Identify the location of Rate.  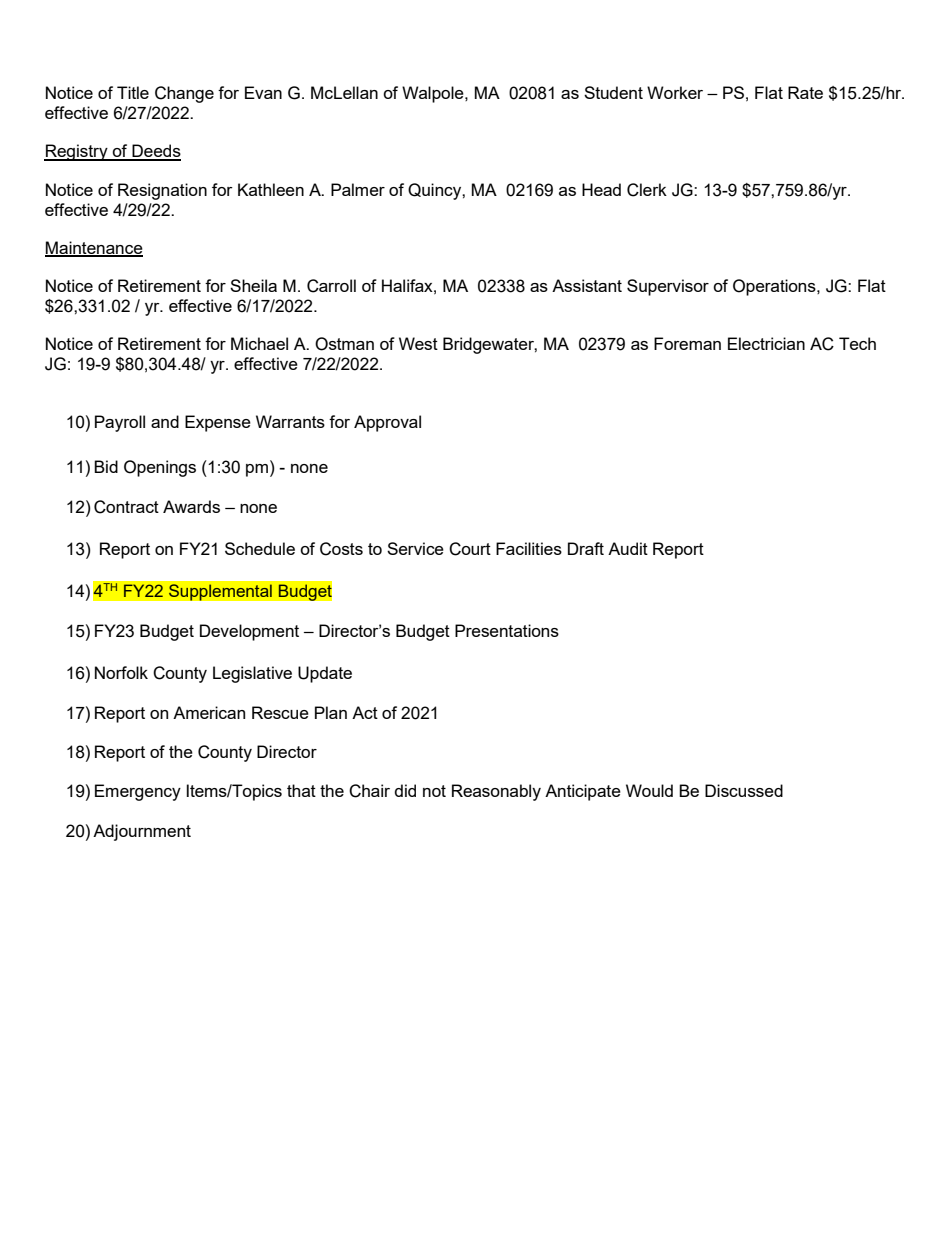
(805, 92).
